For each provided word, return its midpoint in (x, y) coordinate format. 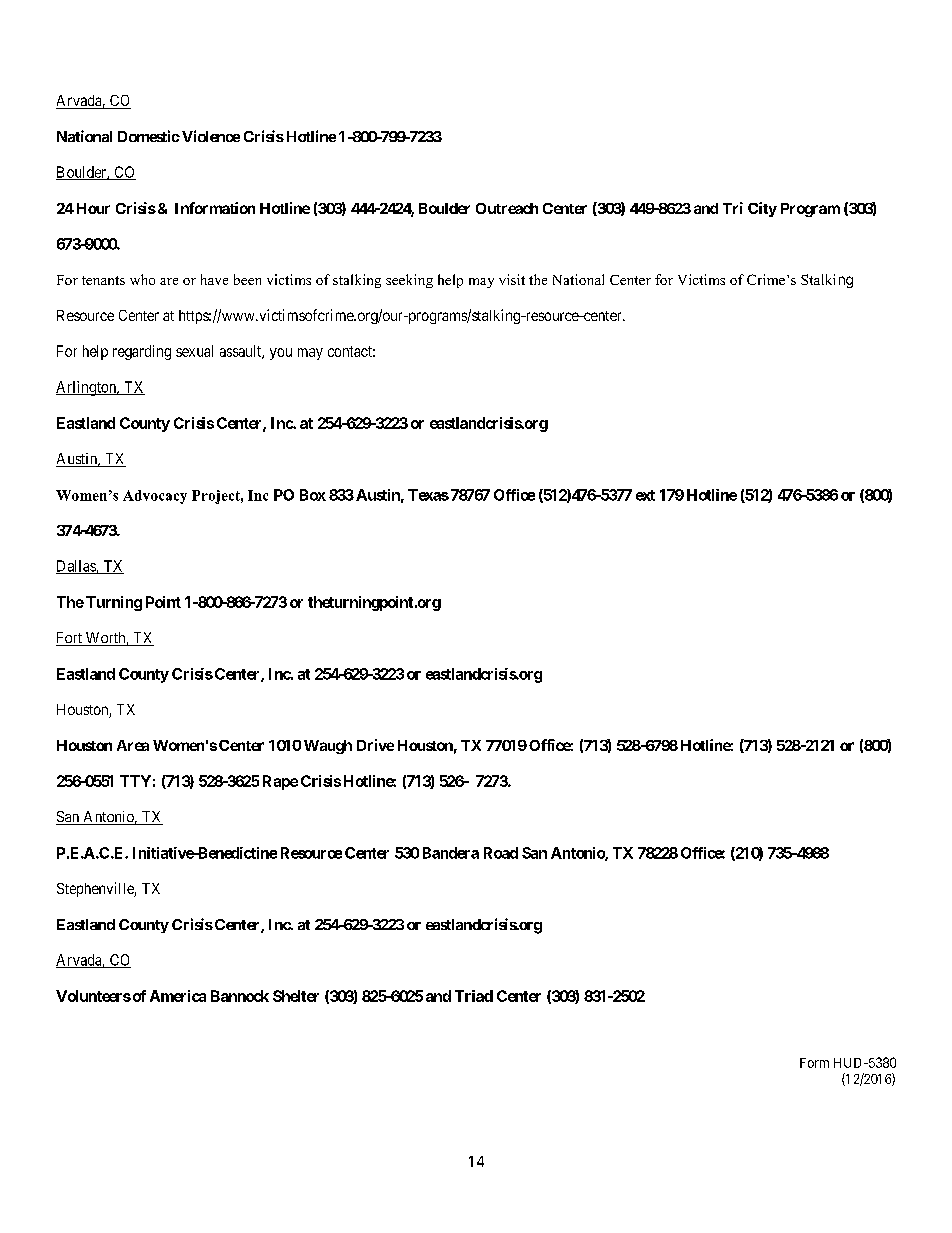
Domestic (149, 136)
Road (501, 853)
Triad (474, 996)
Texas (428, 495)
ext (645, 495)
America (178, 996)
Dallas (76, 567)
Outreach (507, 208)
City (762, 209)
